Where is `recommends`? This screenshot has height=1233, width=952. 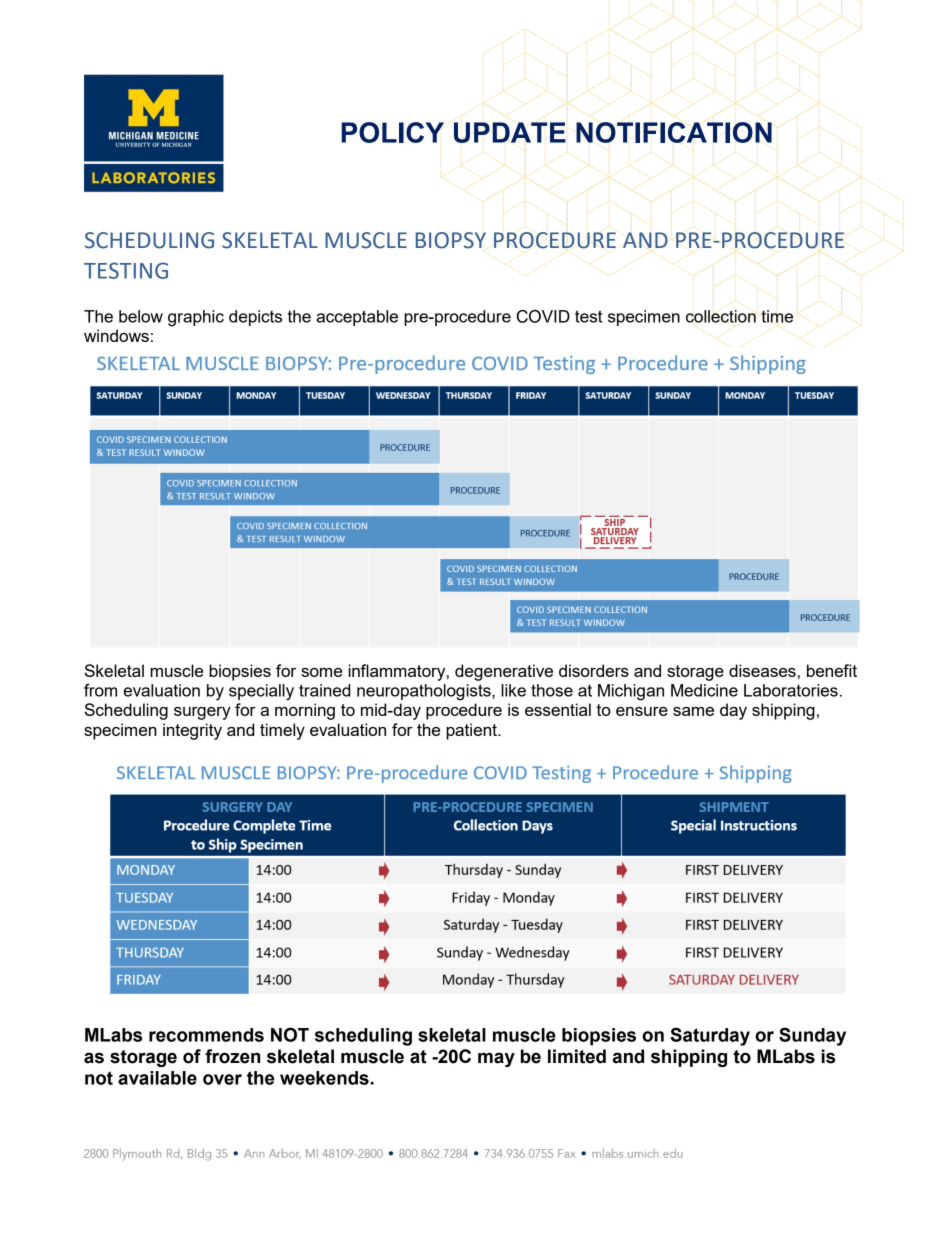 recommends is located at coordinates (206, 1035).
